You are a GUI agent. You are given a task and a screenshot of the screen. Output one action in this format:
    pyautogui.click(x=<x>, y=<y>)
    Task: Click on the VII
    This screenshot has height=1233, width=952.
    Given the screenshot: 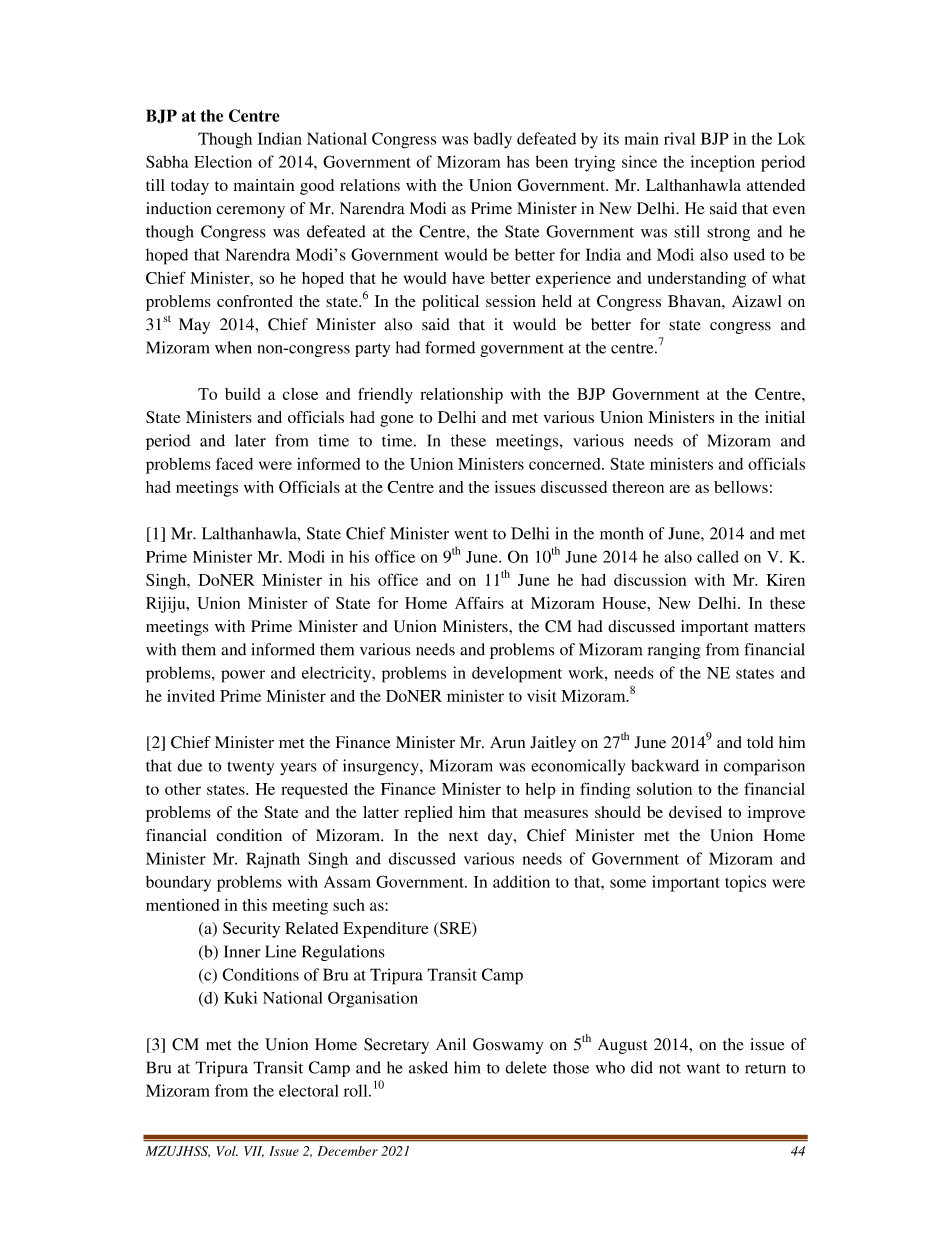 What is the action you would take?
    pyautogui.click(x=254, y=1151)
